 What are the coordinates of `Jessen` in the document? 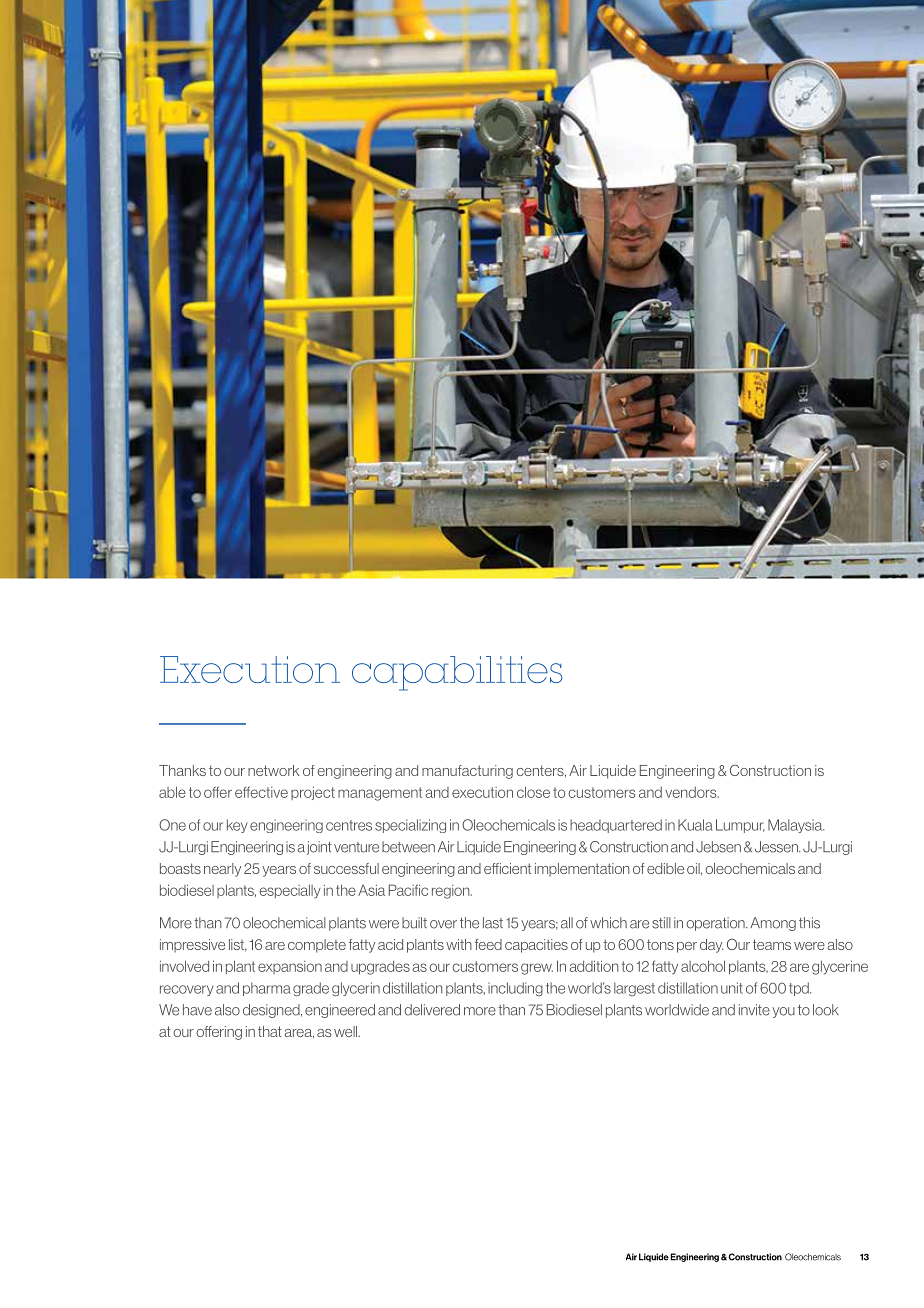 It's located at (777, 847).
